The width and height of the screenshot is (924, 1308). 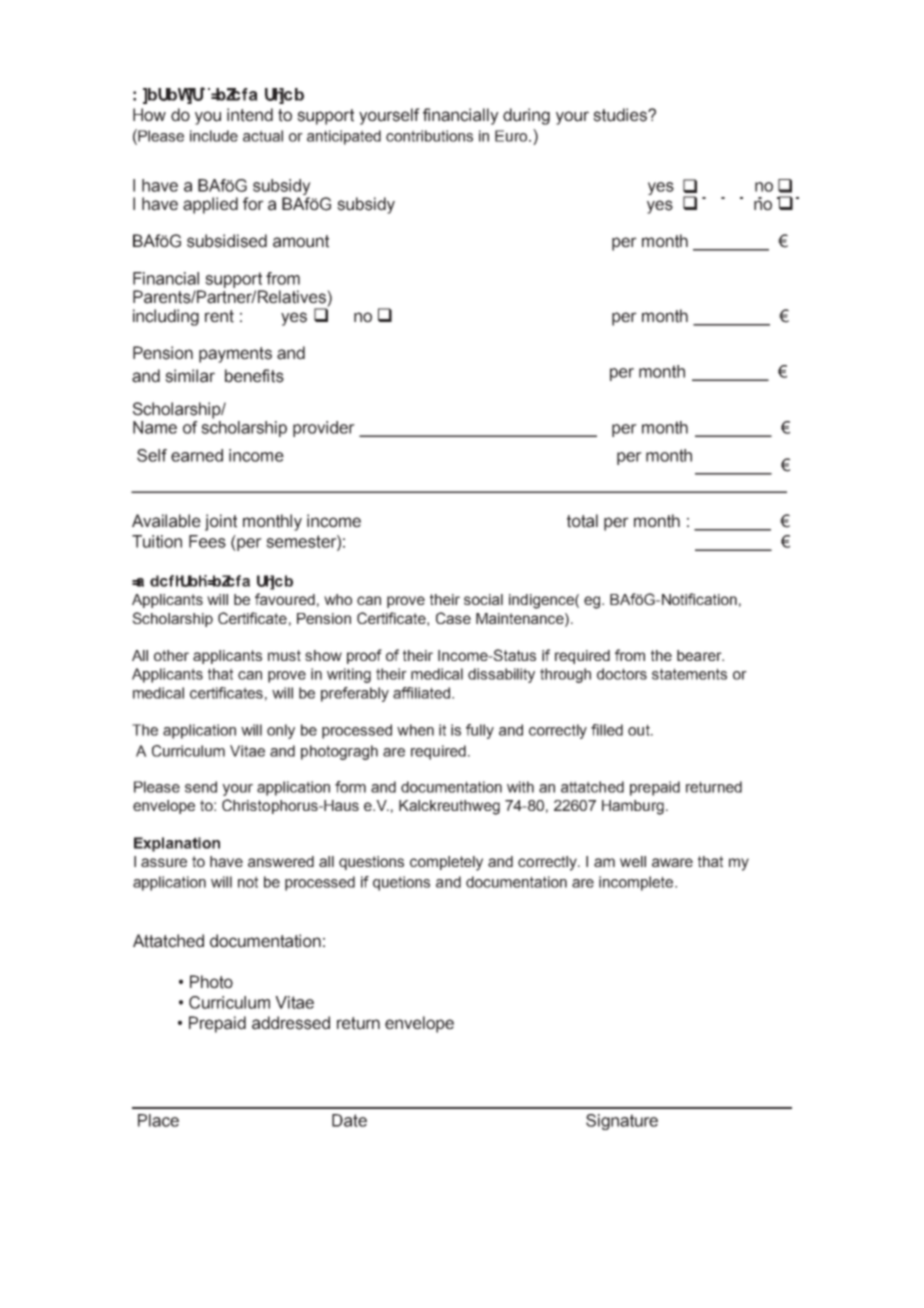 I want to click on provider, so click(x=324, y=429).
